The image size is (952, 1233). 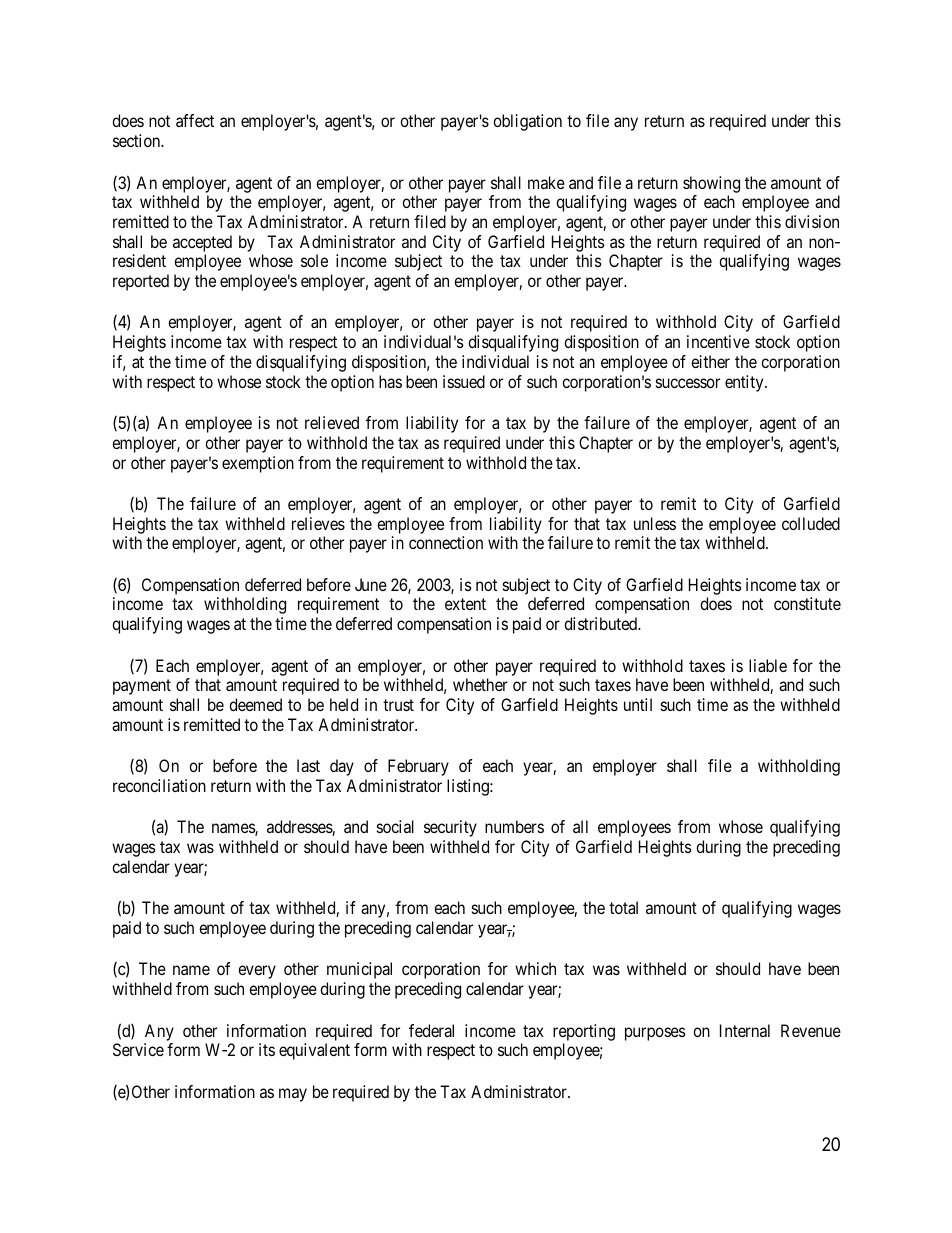 I want to click on affect, so click(x=195, y=120).
